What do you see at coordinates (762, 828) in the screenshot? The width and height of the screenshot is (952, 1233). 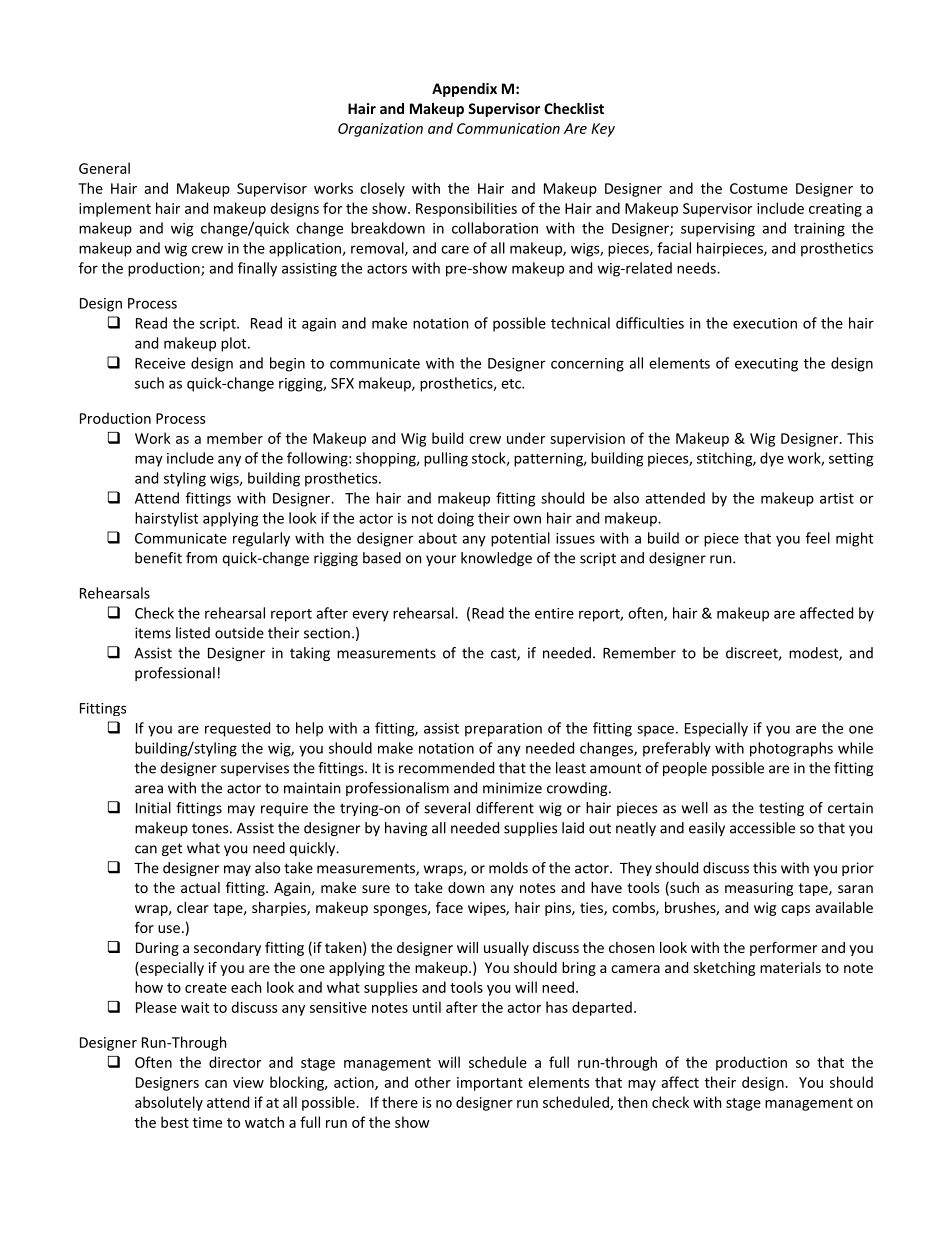 I see `accessible` at bounding box center [762, 828].
